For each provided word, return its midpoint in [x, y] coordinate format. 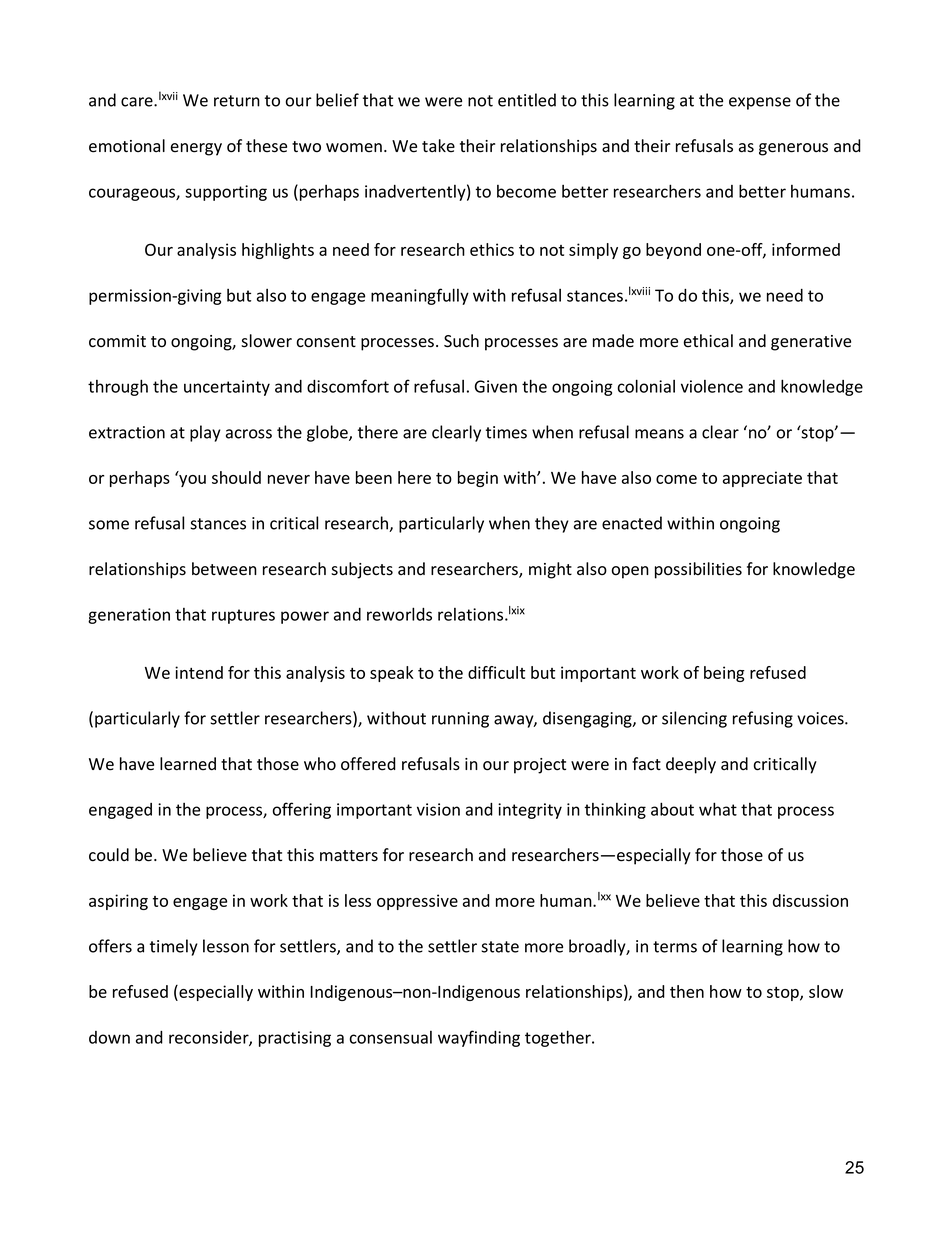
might [550, 570]
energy [196, 149]
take [438, 146]
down [109, 1037]
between [224, 569]
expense [760, 103]
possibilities [698, 570]
